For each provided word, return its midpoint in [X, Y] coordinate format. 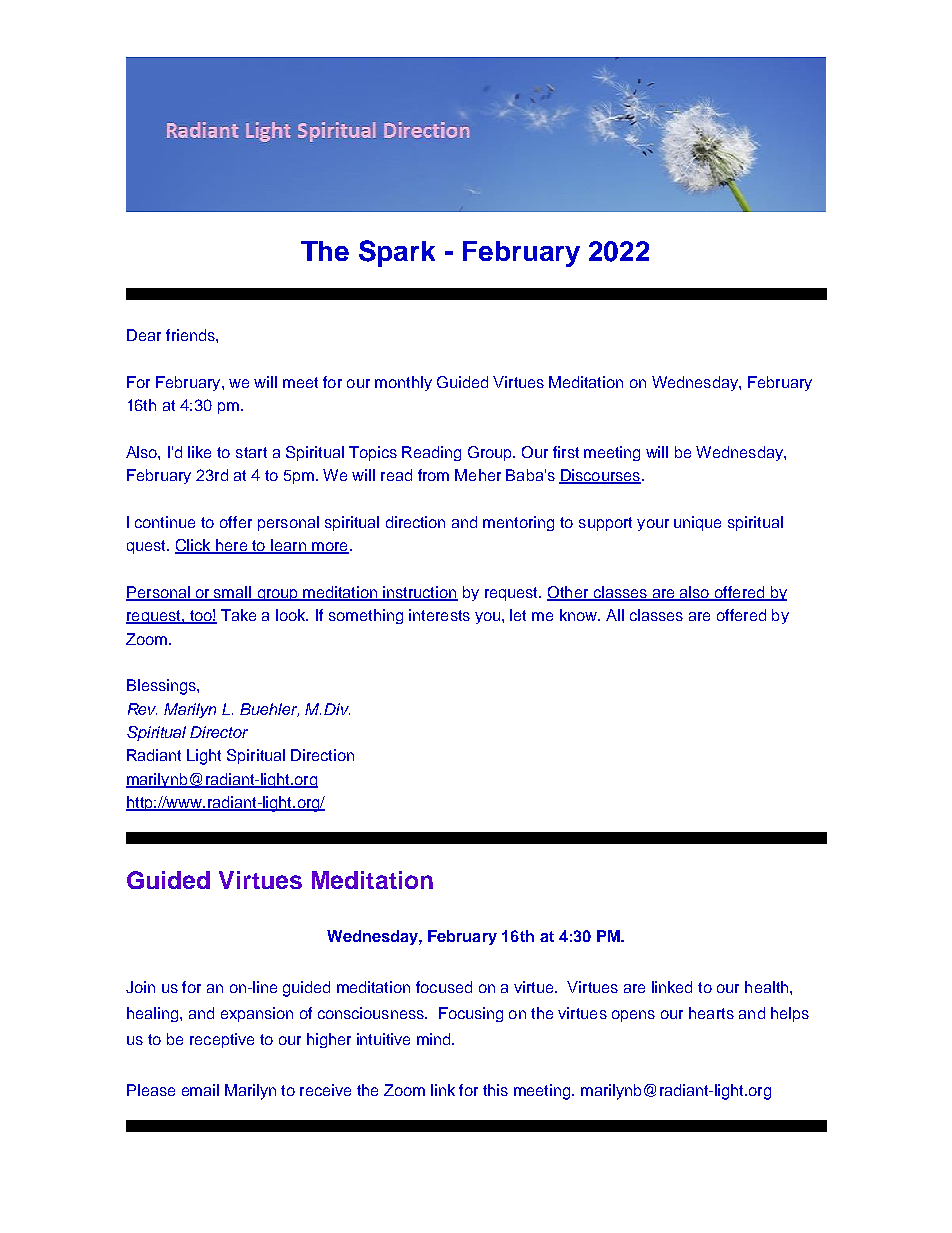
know [579, 615]
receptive [222, 1040]
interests [439, 615]
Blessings [162, 687]
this [495, 1090]
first [566, 452]
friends [191, 335]
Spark [397, 253]
